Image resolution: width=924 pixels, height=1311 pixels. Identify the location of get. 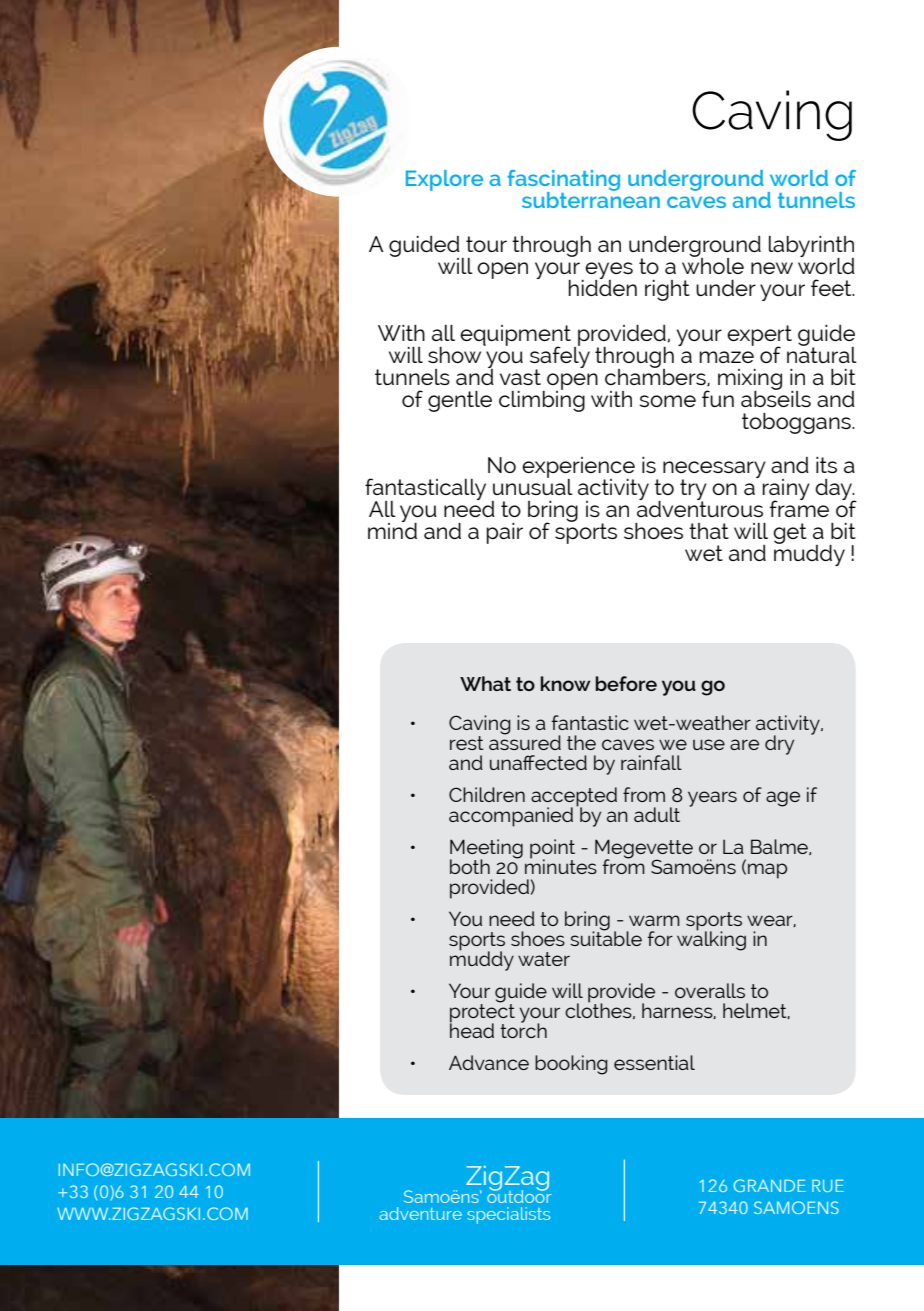
(790, 533).
